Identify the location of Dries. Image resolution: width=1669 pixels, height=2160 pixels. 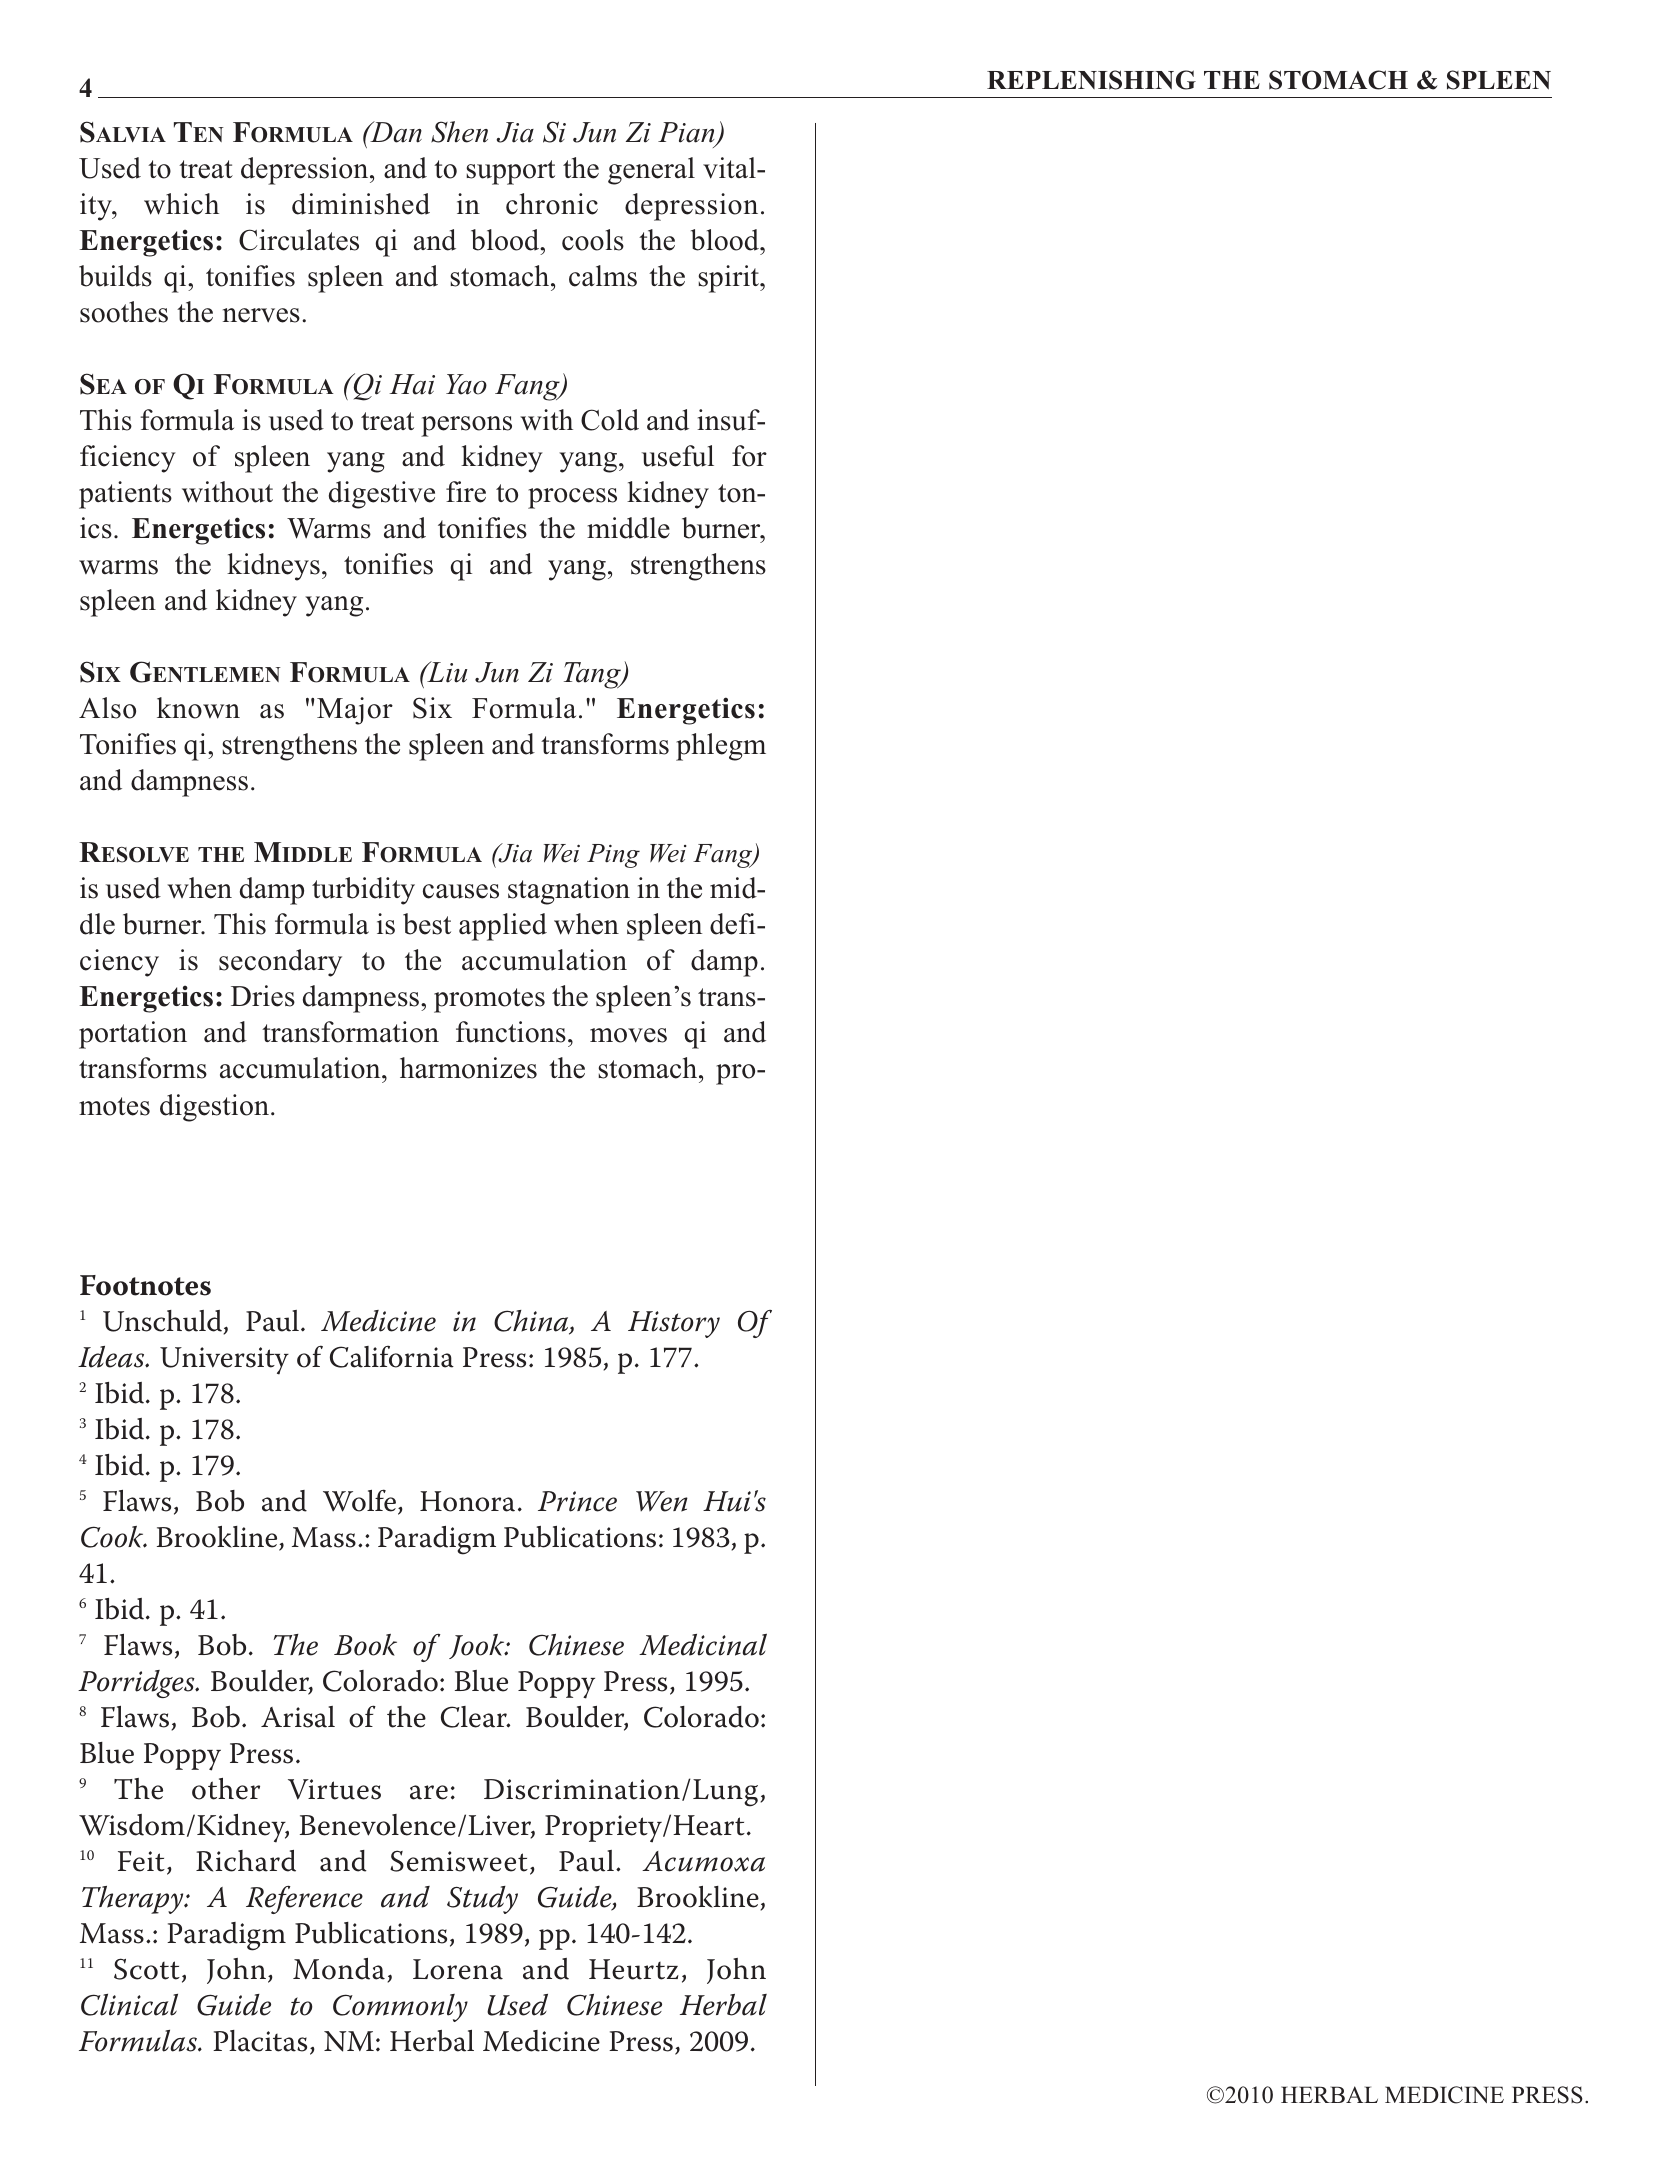
(263, 996).
